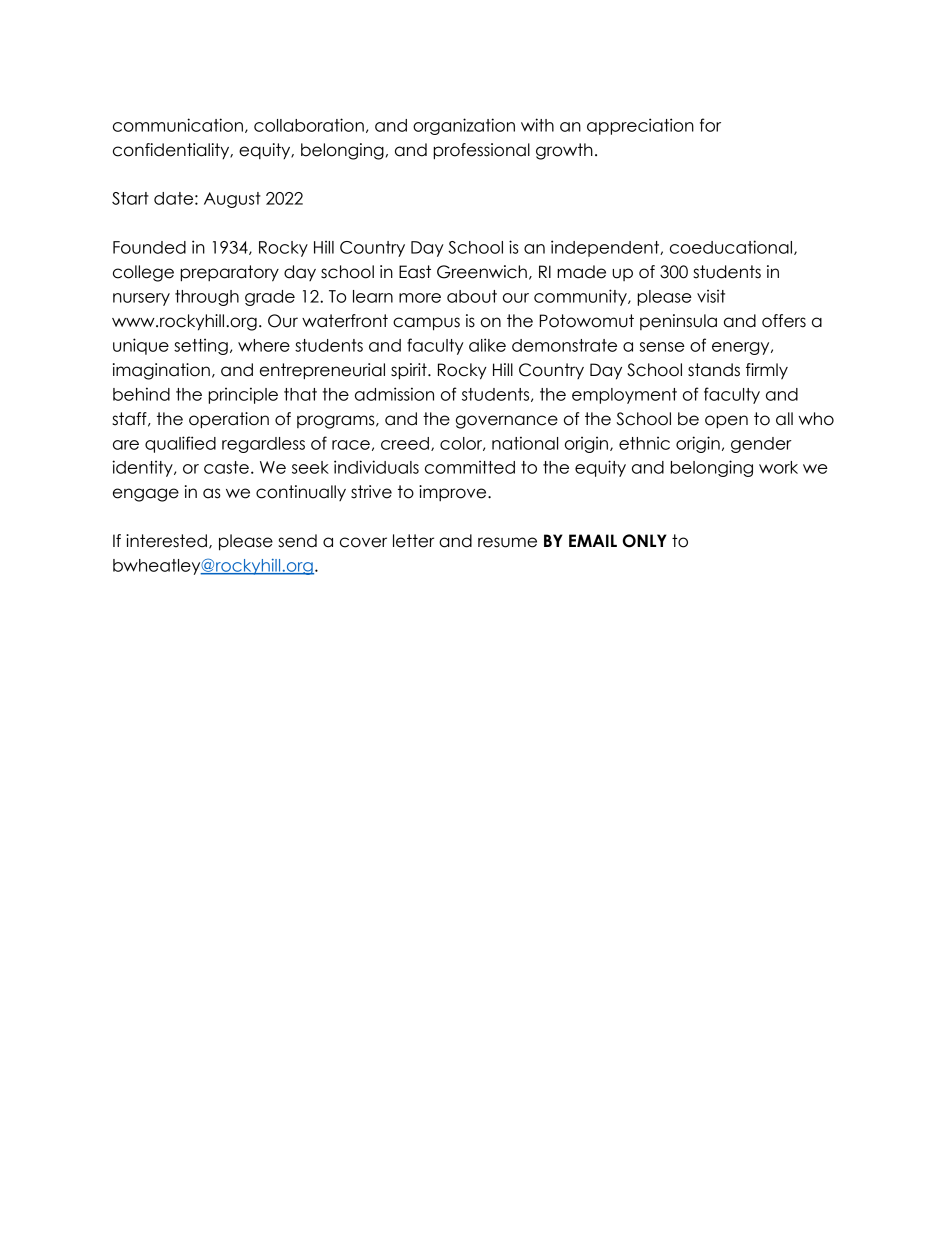 The height and width of the page is (1233, 952). I want to click on for, so click(710, 125).
